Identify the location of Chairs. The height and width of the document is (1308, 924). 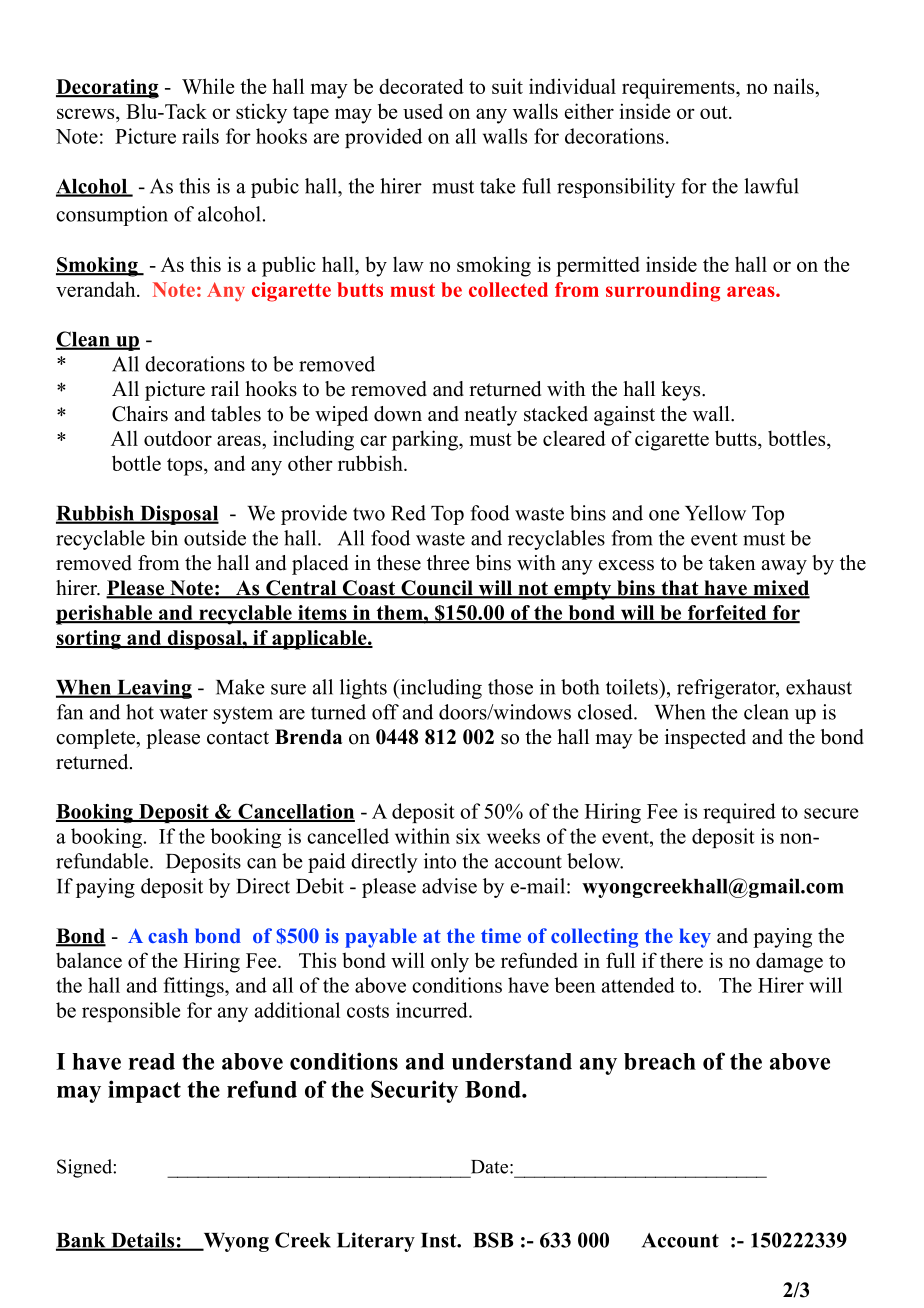
(140, 414).
